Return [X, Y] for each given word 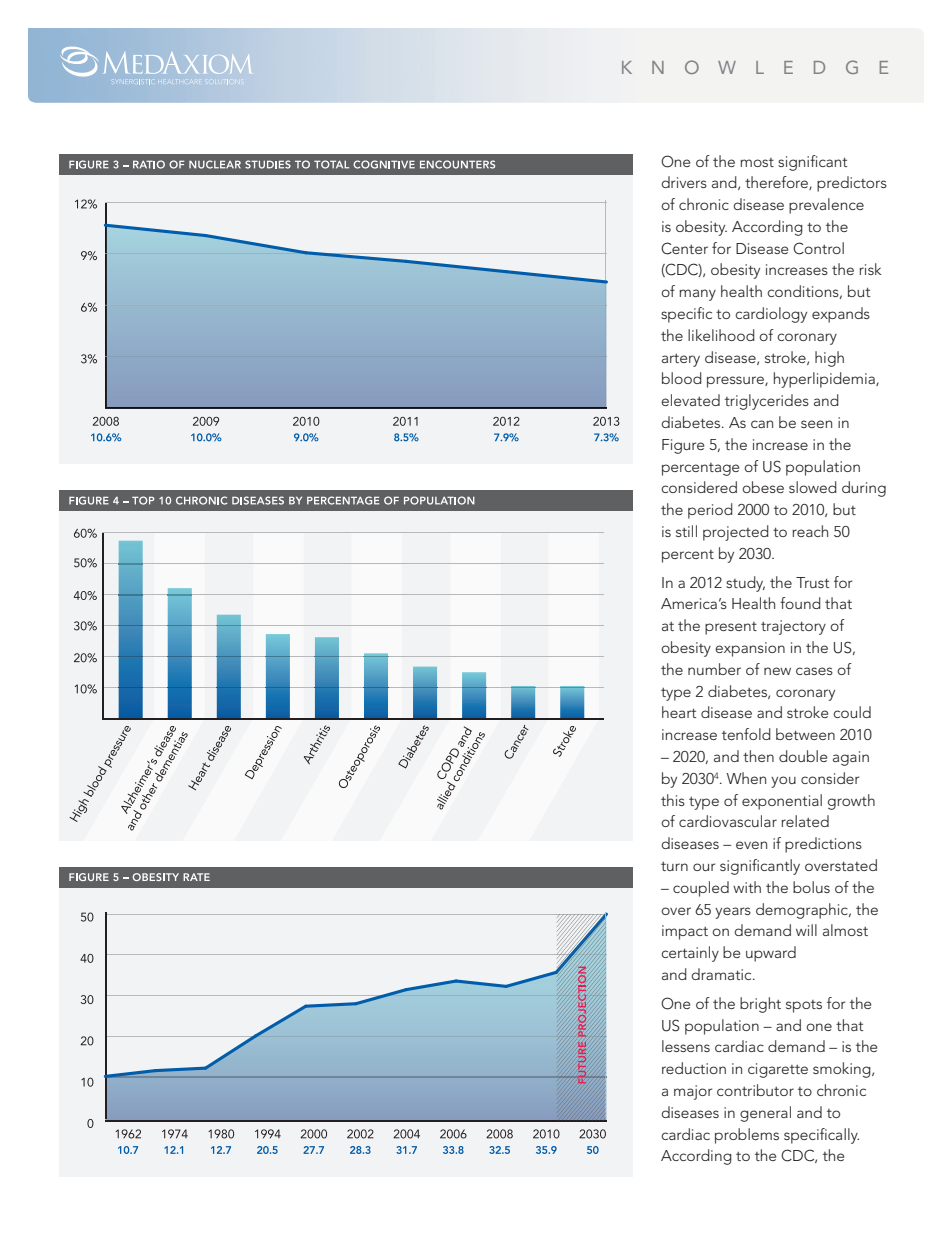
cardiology [771, 315]
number [714, 669]
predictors [852, 184]
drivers [684, 182]
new [777, 671]
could [852, 712]
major [693, 1092]
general [765, 1114]
